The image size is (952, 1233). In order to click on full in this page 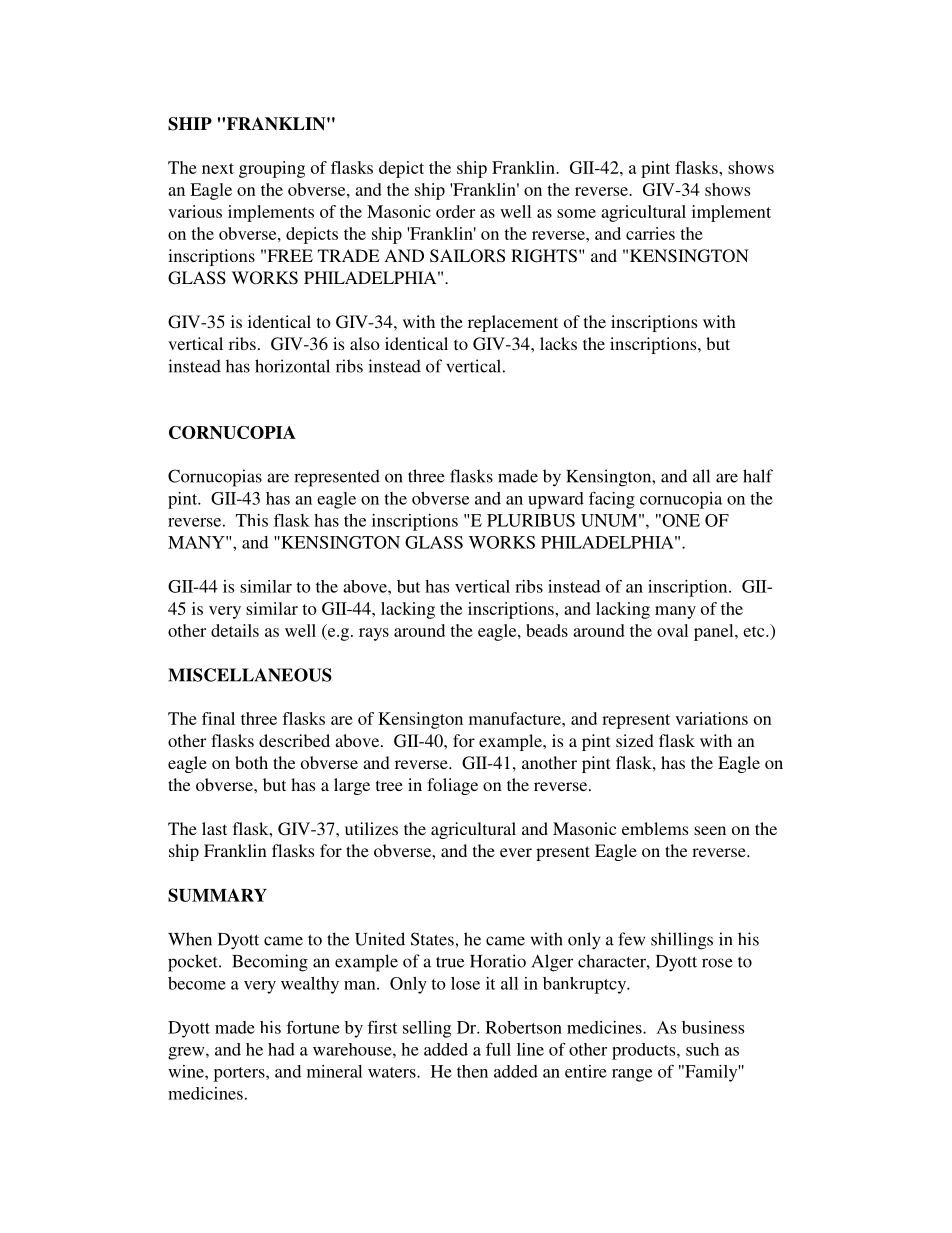, I will do `click(498, 1049)`.
